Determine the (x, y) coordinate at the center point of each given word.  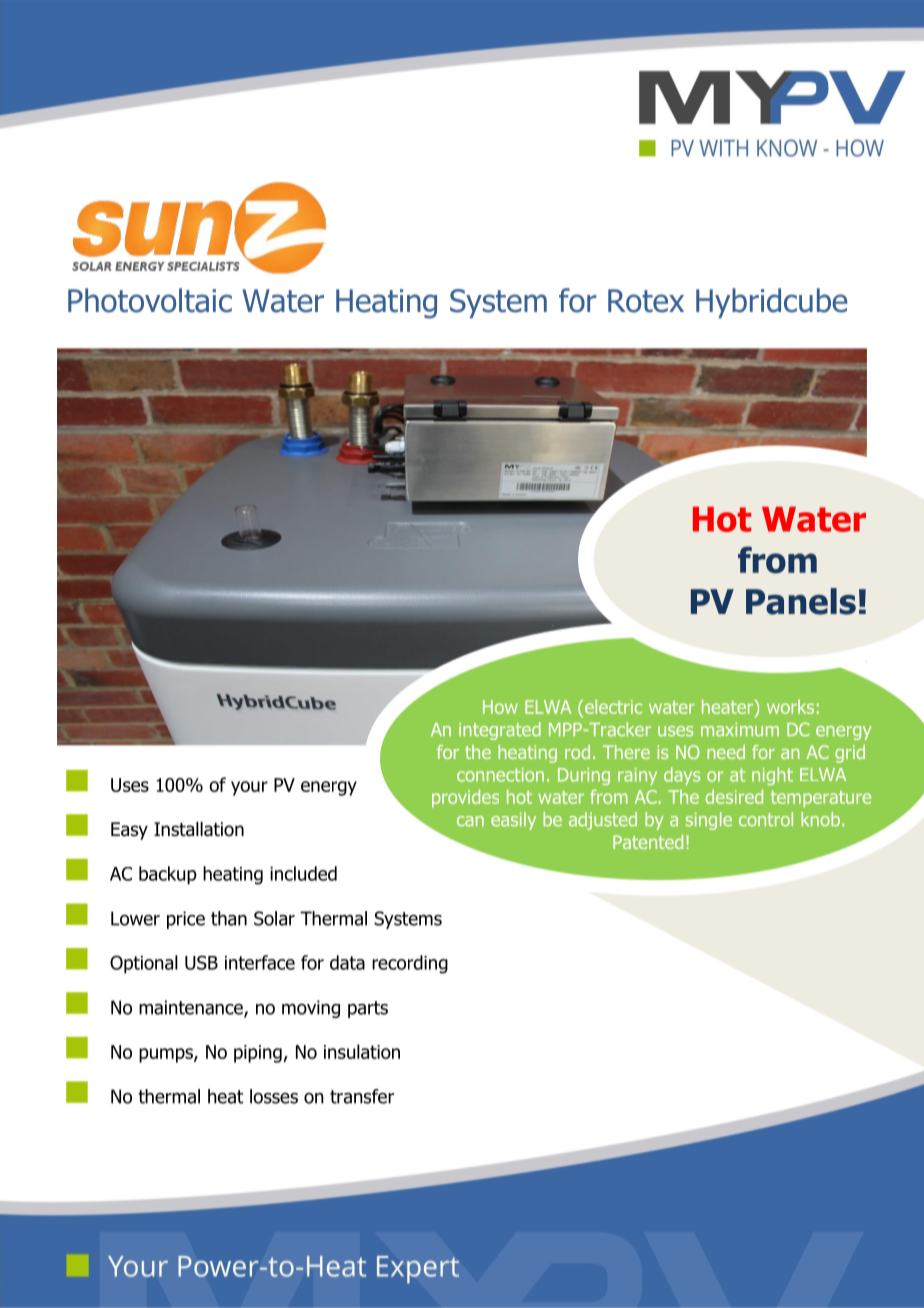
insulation (362, 1051)
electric (613, 707)
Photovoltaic (150, 300)
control (766, 819)
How (500, 707)
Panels (801, 601)
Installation (199, 829)
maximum (740, 730)
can (470, 821)
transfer (362, 1096)
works (790, 707)
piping (258, 1054)
